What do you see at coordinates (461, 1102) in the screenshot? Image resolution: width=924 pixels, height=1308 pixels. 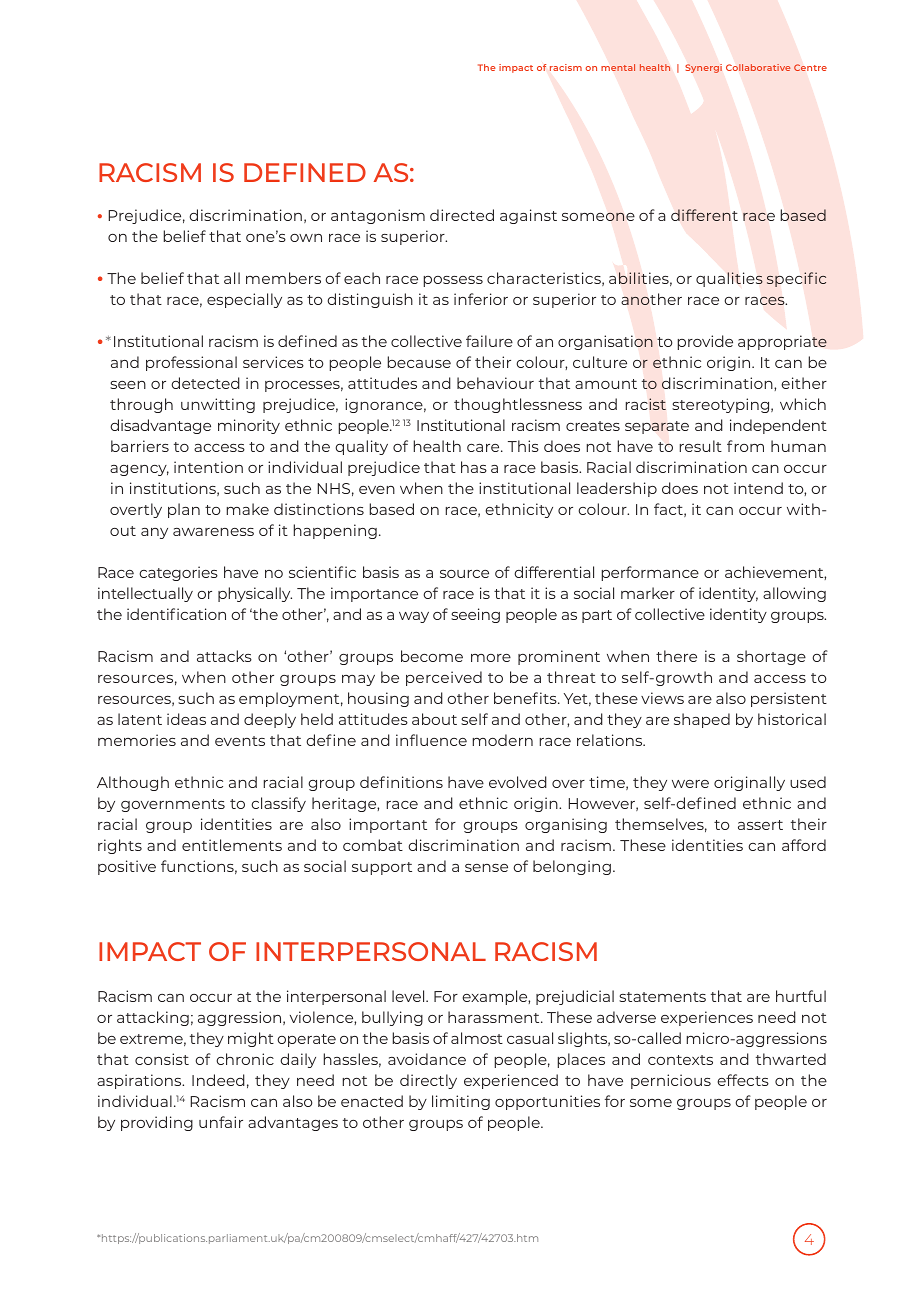 I see `limiting` at bounding box center [461, 1102].
